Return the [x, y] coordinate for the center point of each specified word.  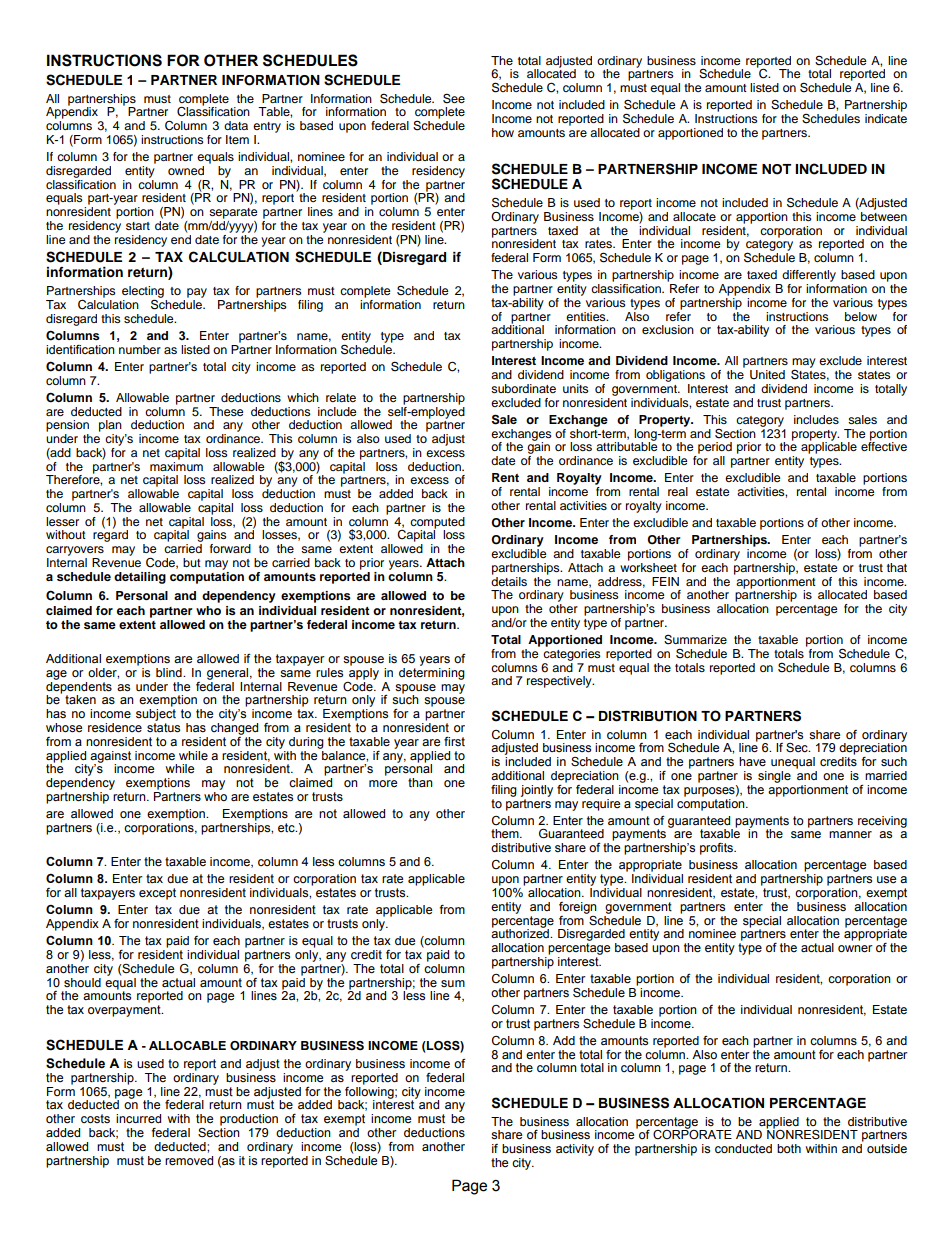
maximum [176, 465]
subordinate [523, 388]
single [774, 777]
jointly [537, 791]
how [503, 132]
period [714, 449]
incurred [138, 1119]
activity [575, 1150]
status [163, 728]
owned [186, 170]
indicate [886, 118]
